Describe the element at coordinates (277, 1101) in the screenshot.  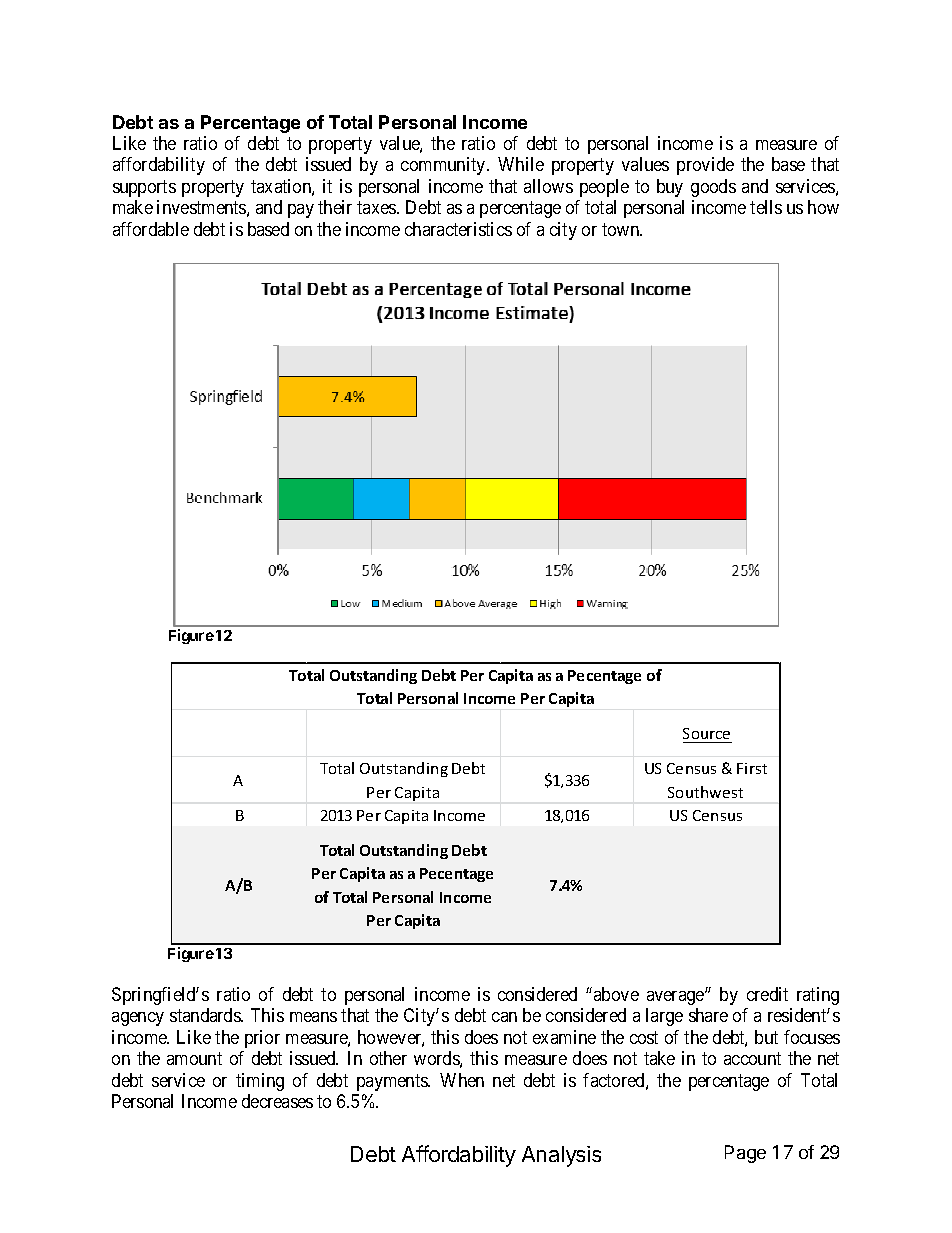
I see `decreases` at that location.
